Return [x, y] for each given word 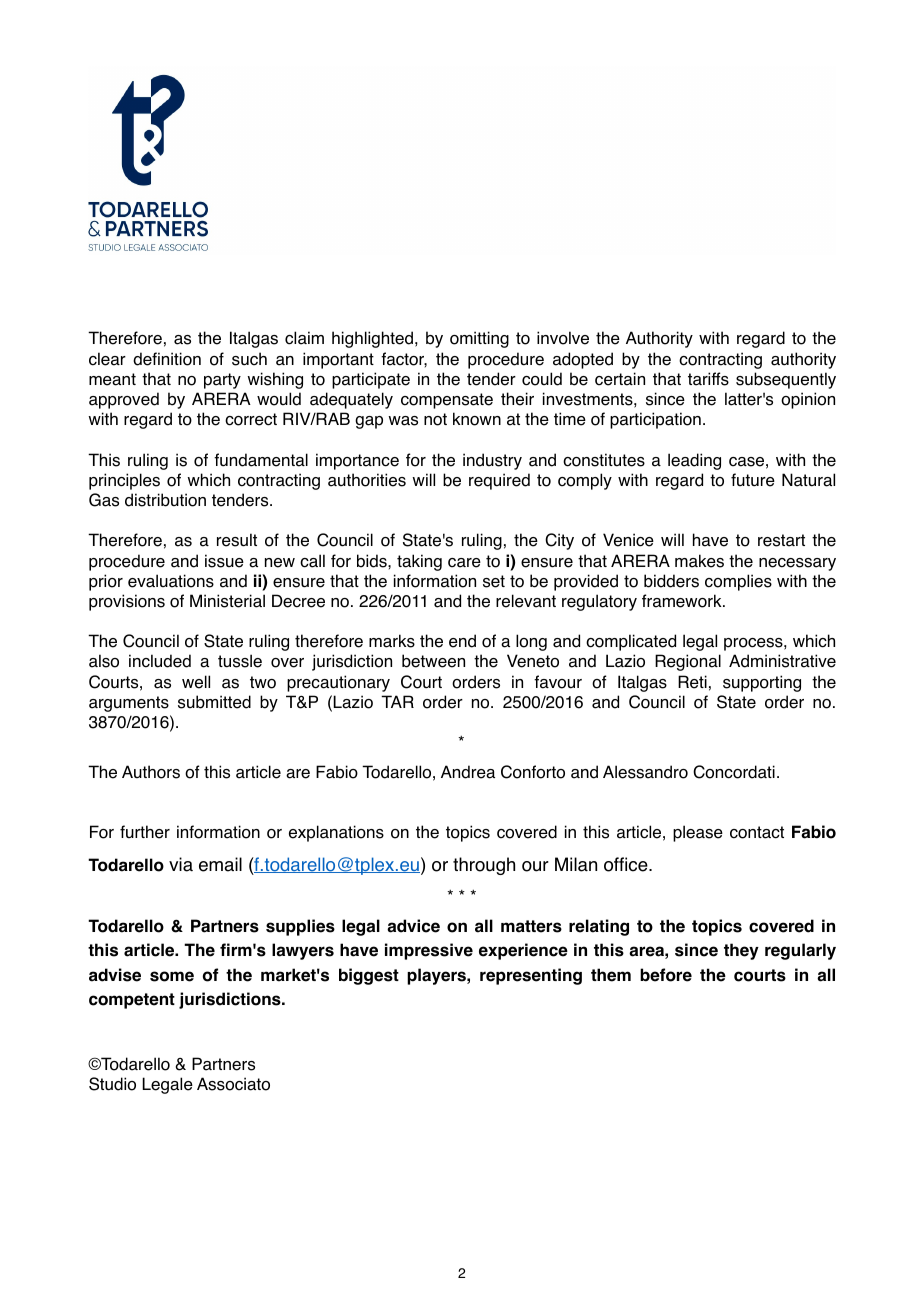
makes [699, 561]
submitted [214, 702]
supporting [762, 683]
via [181, 864]
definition [167, 359]
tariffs [708, 379]
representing [531, 976]
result [237, 540]
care [464, 563]
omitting [479, 339]
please [698, 833]
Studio [112, 1084]
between [433, 661]
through [484, 866]
